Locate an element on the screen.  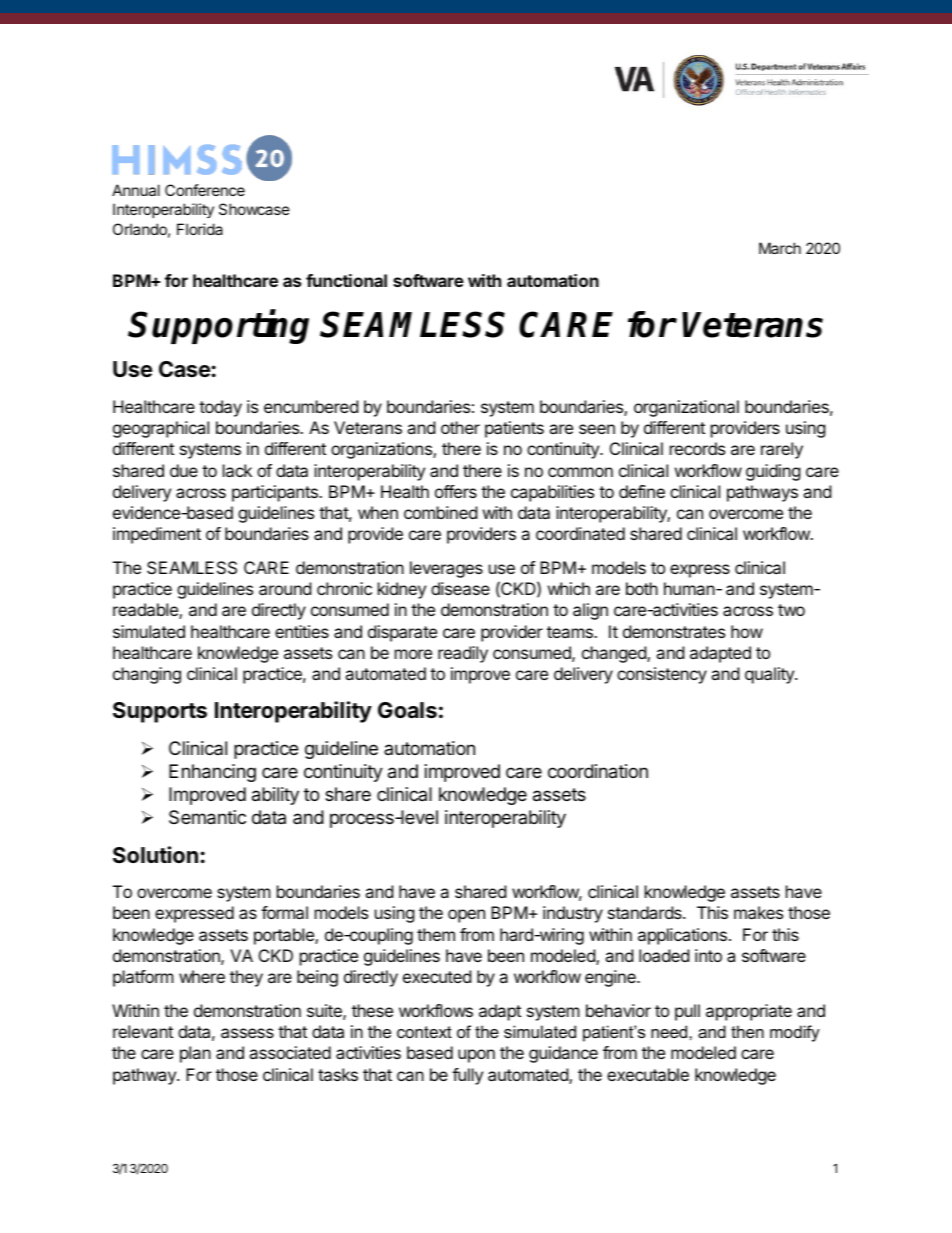
plan is located at coordinates (195, 1054).
